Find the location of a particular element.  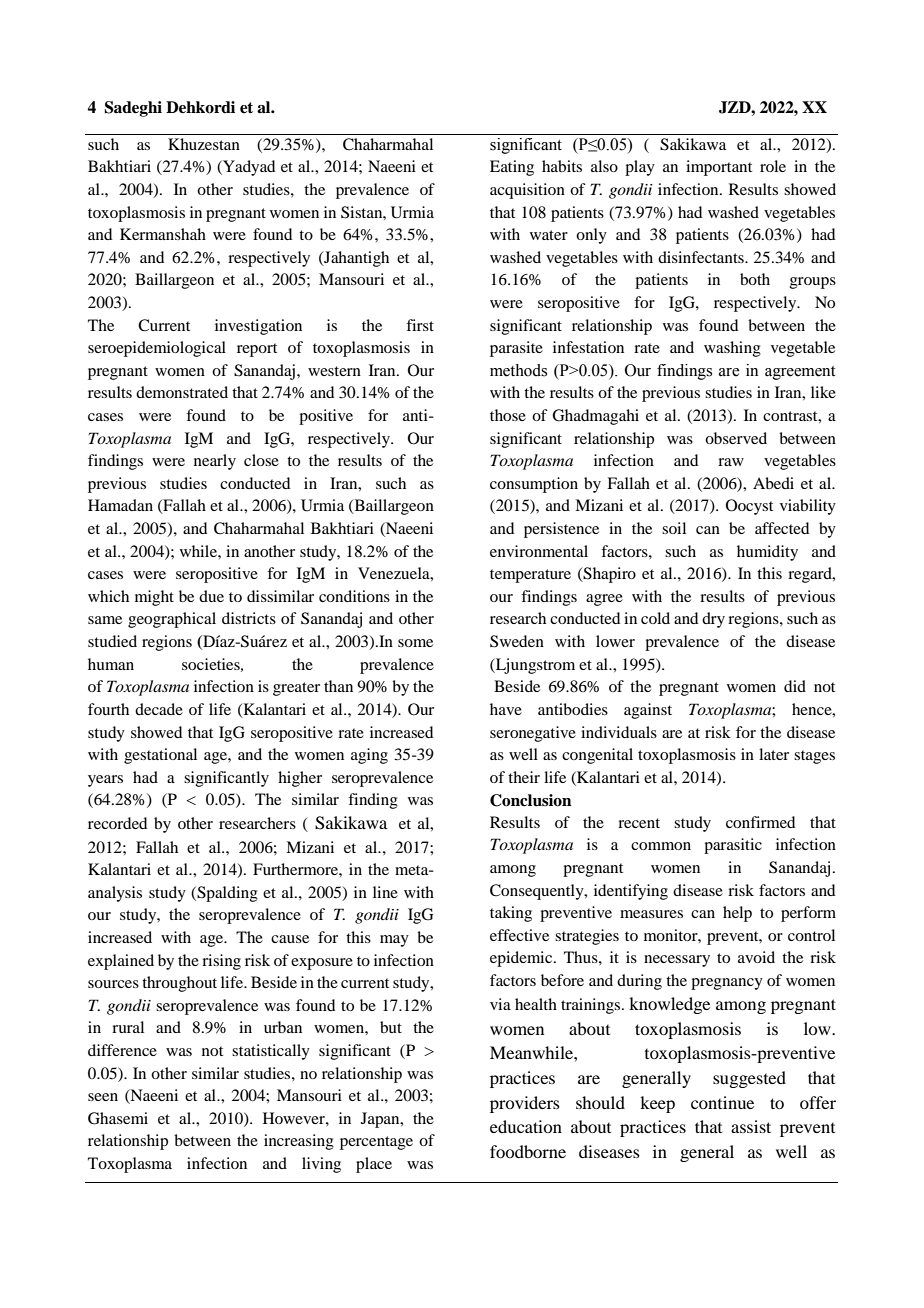

education is located at coordinates (526, 1126).
